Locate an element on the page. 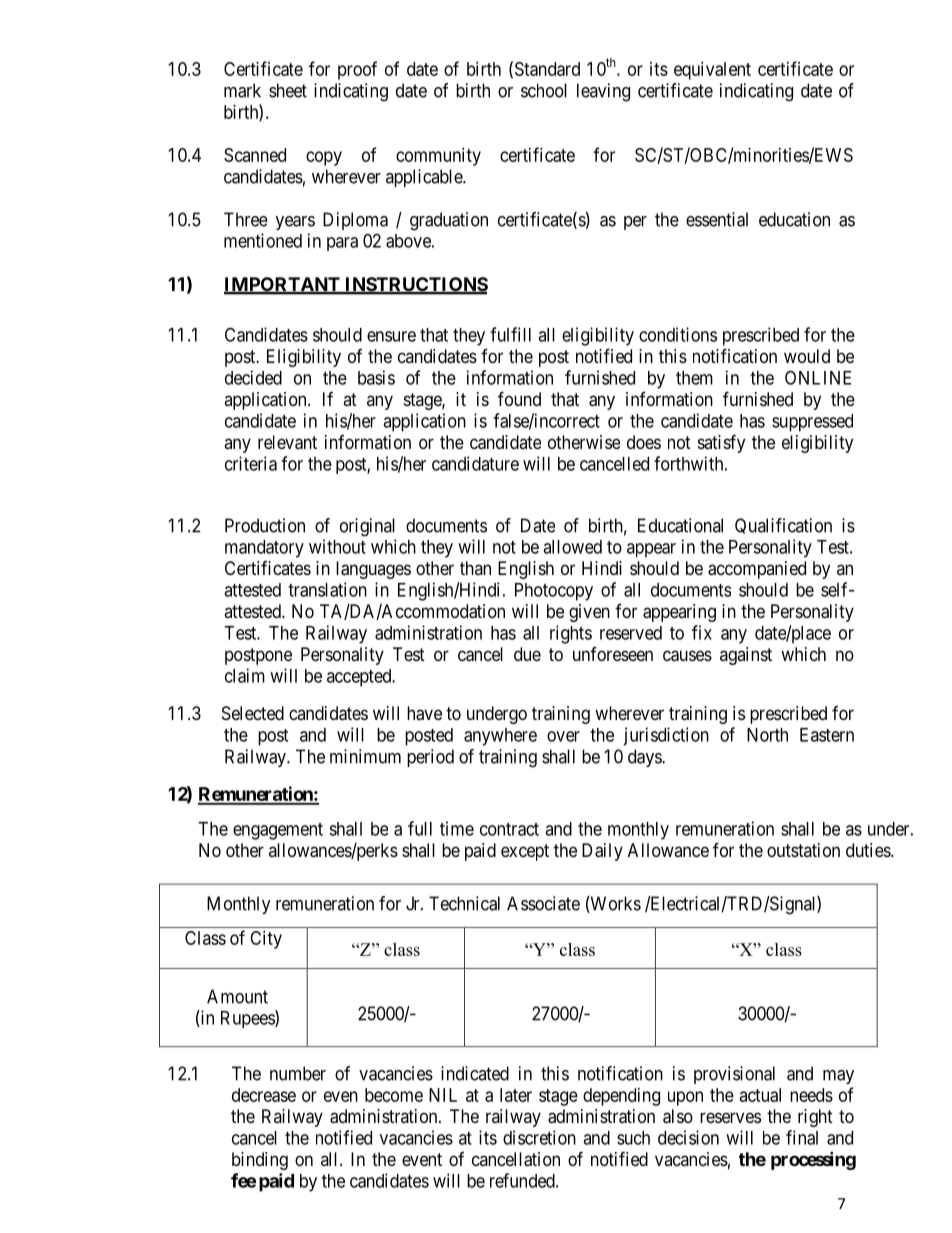 The height and width of the page is (1233, 952). sheet is located at coordinates (288, 90).
